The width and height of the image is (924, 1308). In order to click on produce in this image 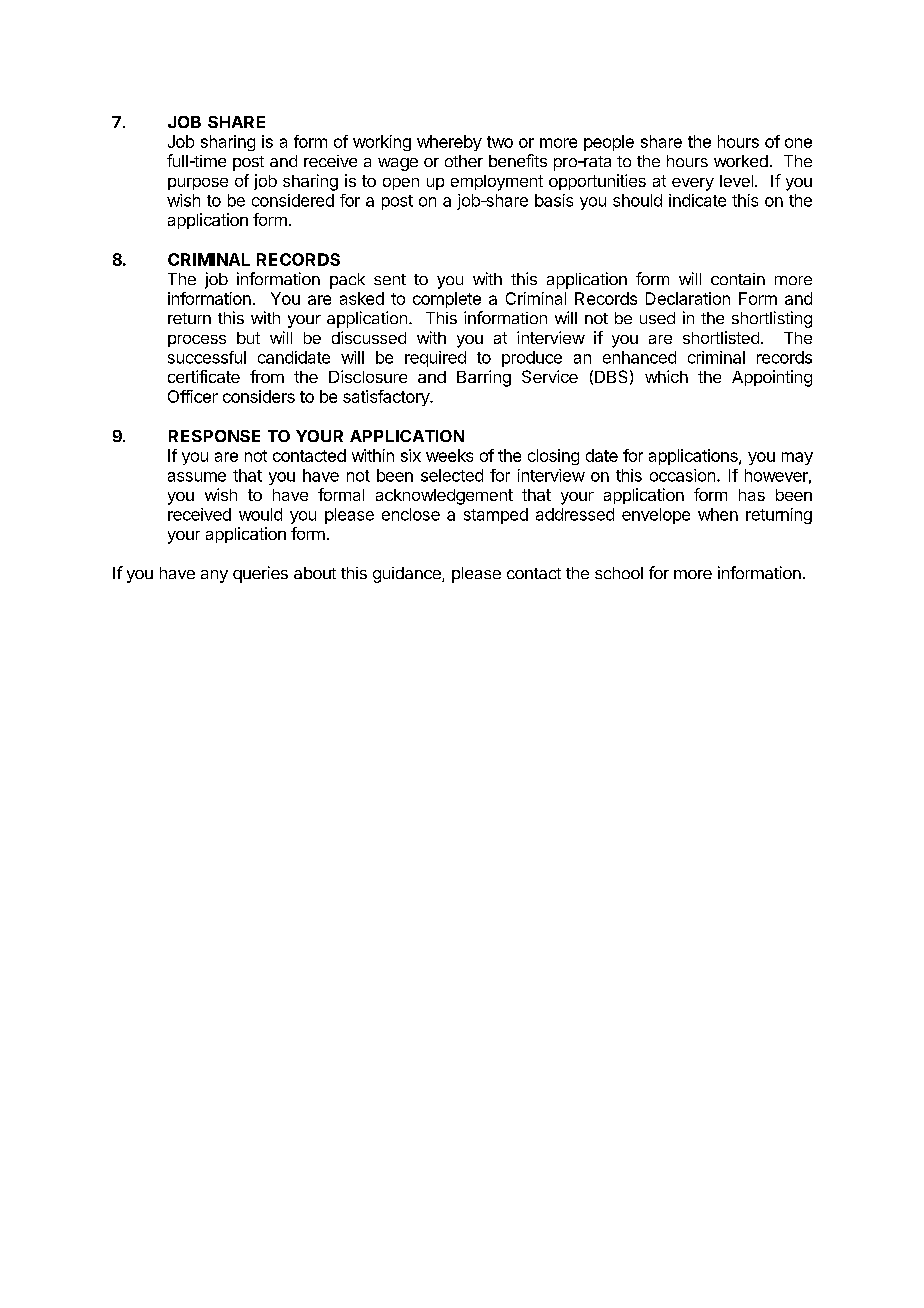, I will do `click(532, 359)`.
